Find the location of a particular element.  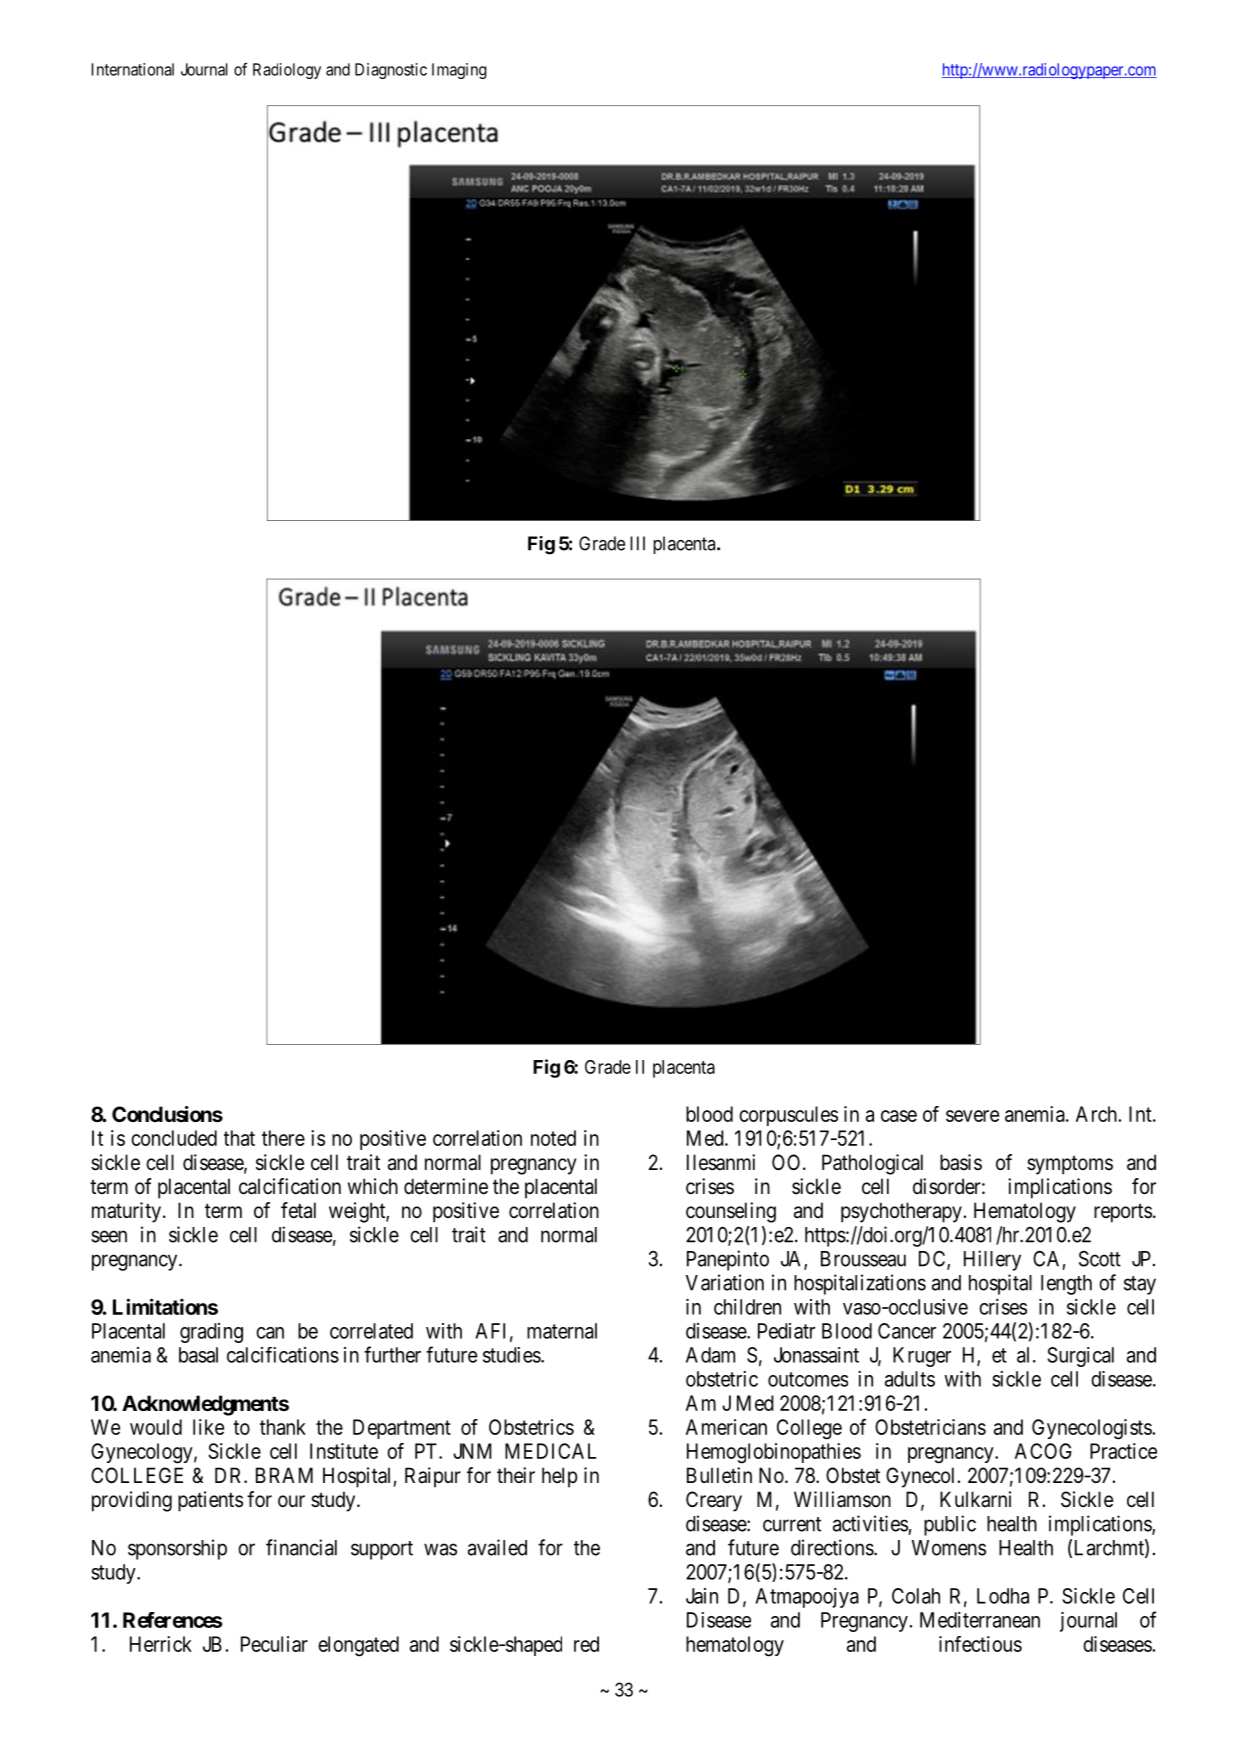

Peculiar is located at coordinates (274, 1644).
